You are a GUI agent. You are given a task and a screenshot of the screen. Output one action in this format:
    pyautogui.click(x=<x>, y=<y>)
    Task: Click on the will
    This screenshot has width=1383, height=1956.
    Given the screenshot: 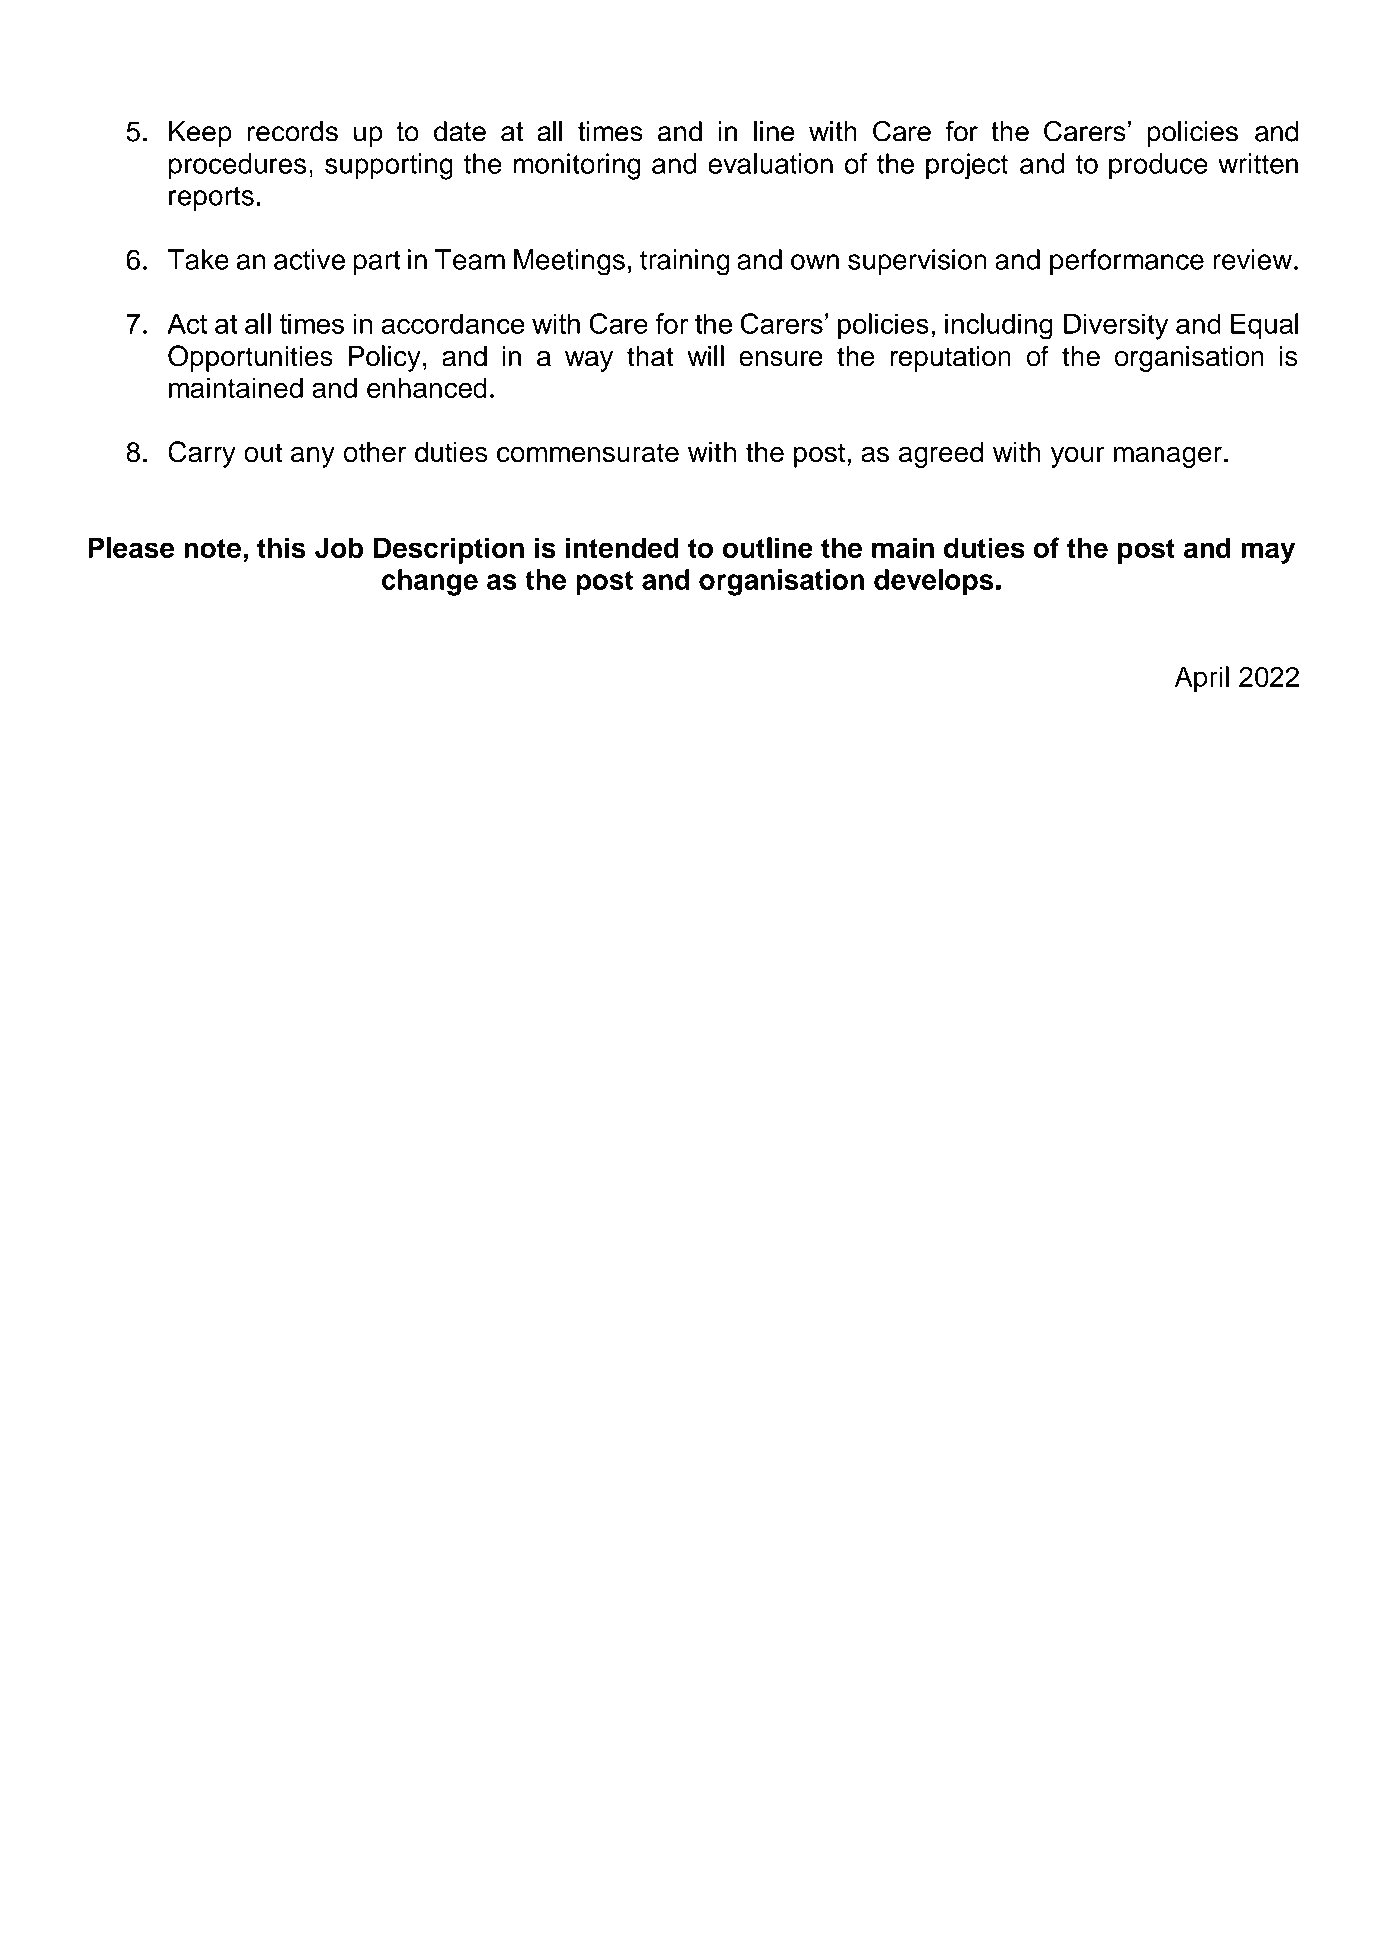 What is the action you would take?
    pyautogui.click(x=705, y=355)
